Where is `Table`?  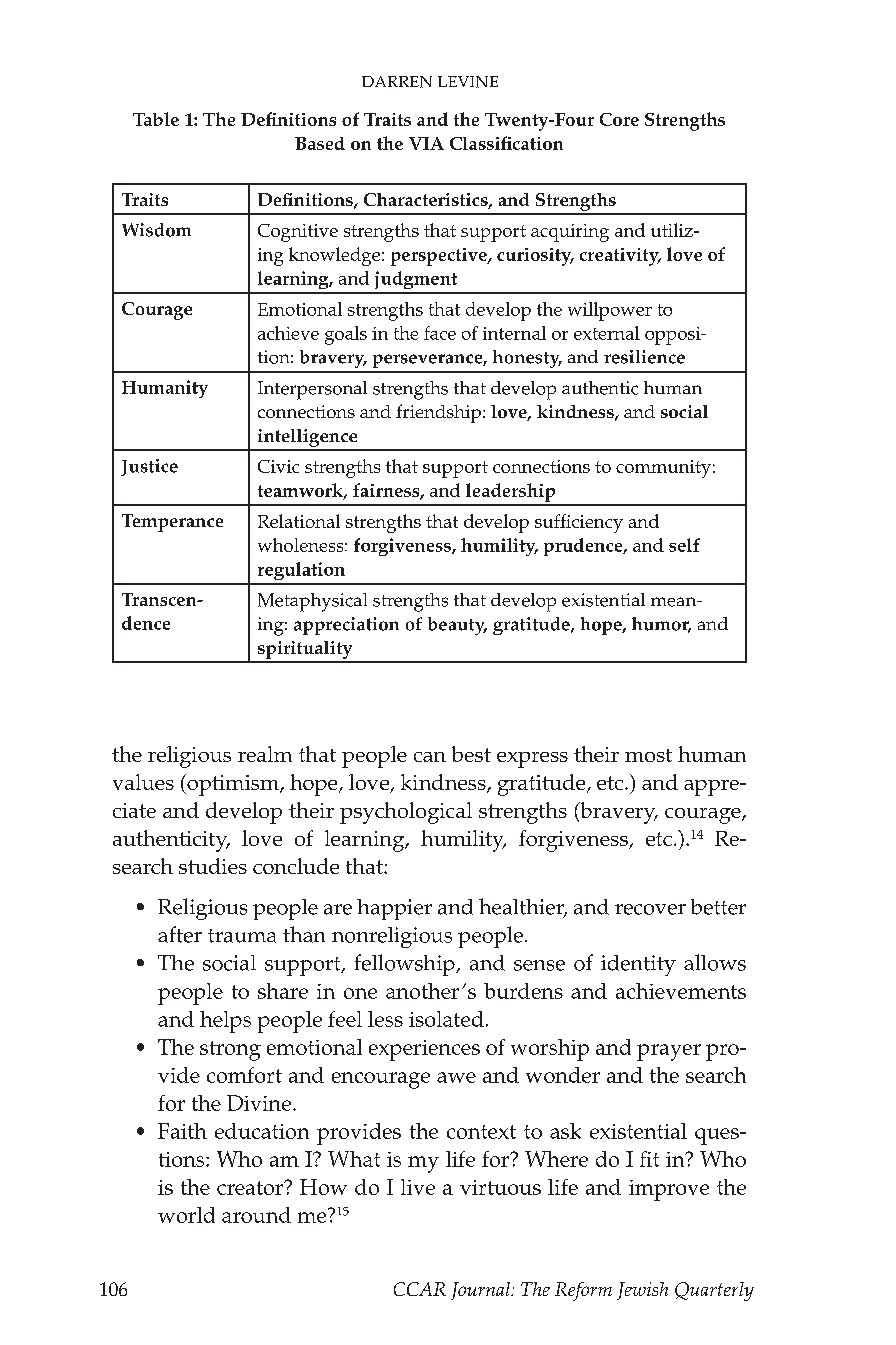
Table is located at coordinates (156, 119).
